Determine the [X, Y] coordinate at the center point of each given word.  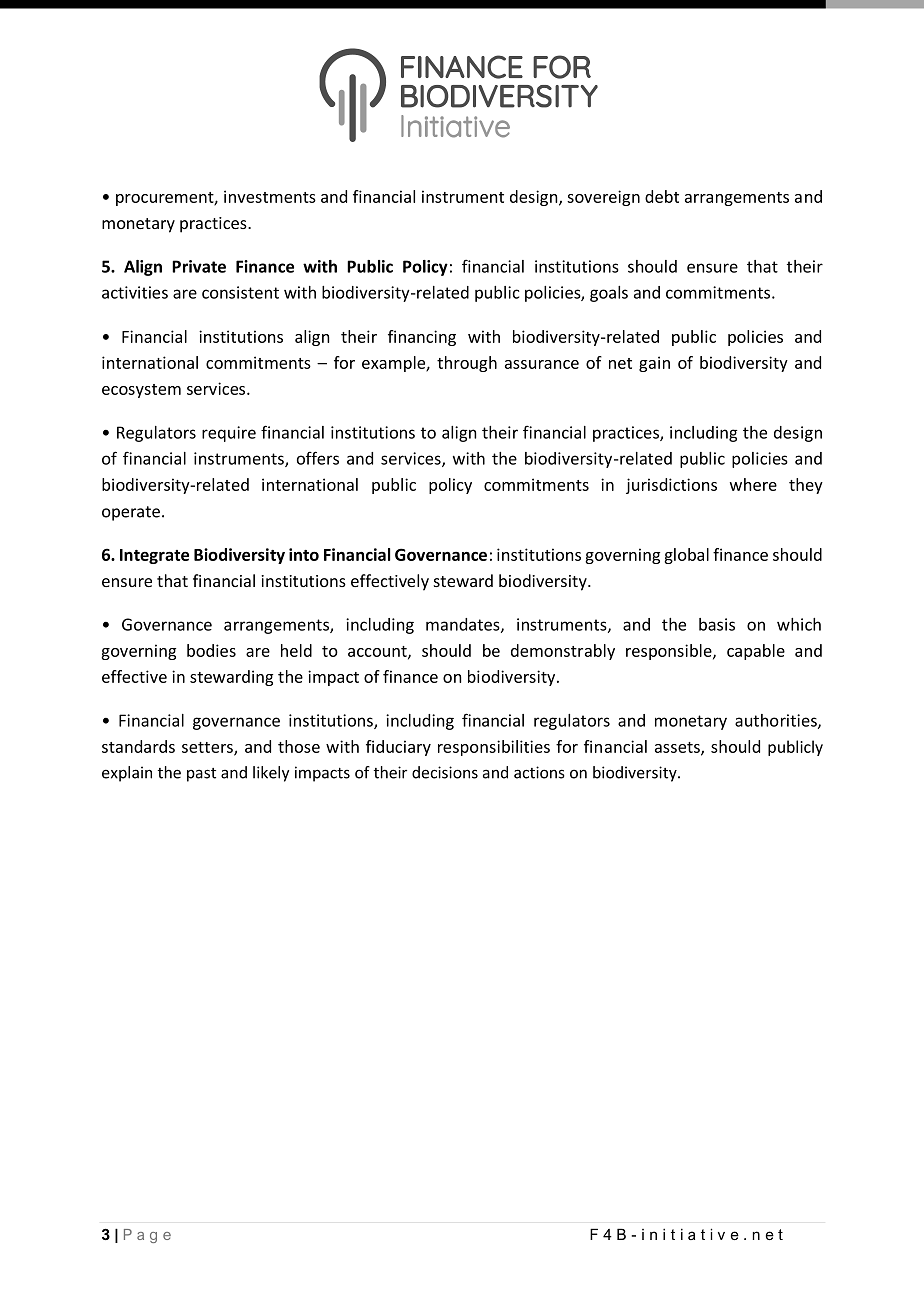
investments [270, 196]
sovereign [603, 198]
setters [208, 749]
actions [539, 772]
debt [662, 196]
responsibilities [494, 748]
